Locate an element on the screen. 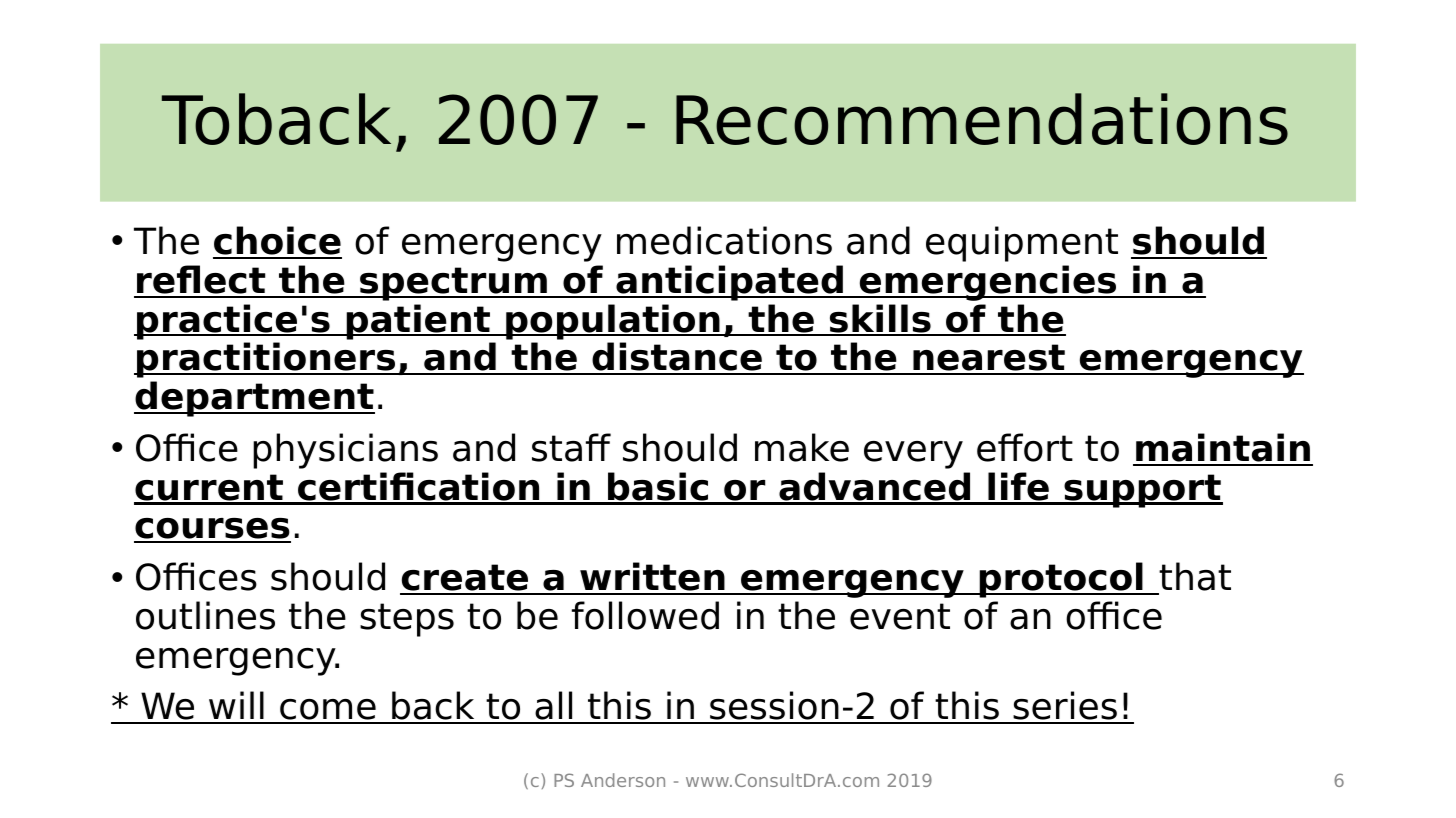 This screenshot has height=818, width=1456. nearest is located at coordinates (989, 359).
